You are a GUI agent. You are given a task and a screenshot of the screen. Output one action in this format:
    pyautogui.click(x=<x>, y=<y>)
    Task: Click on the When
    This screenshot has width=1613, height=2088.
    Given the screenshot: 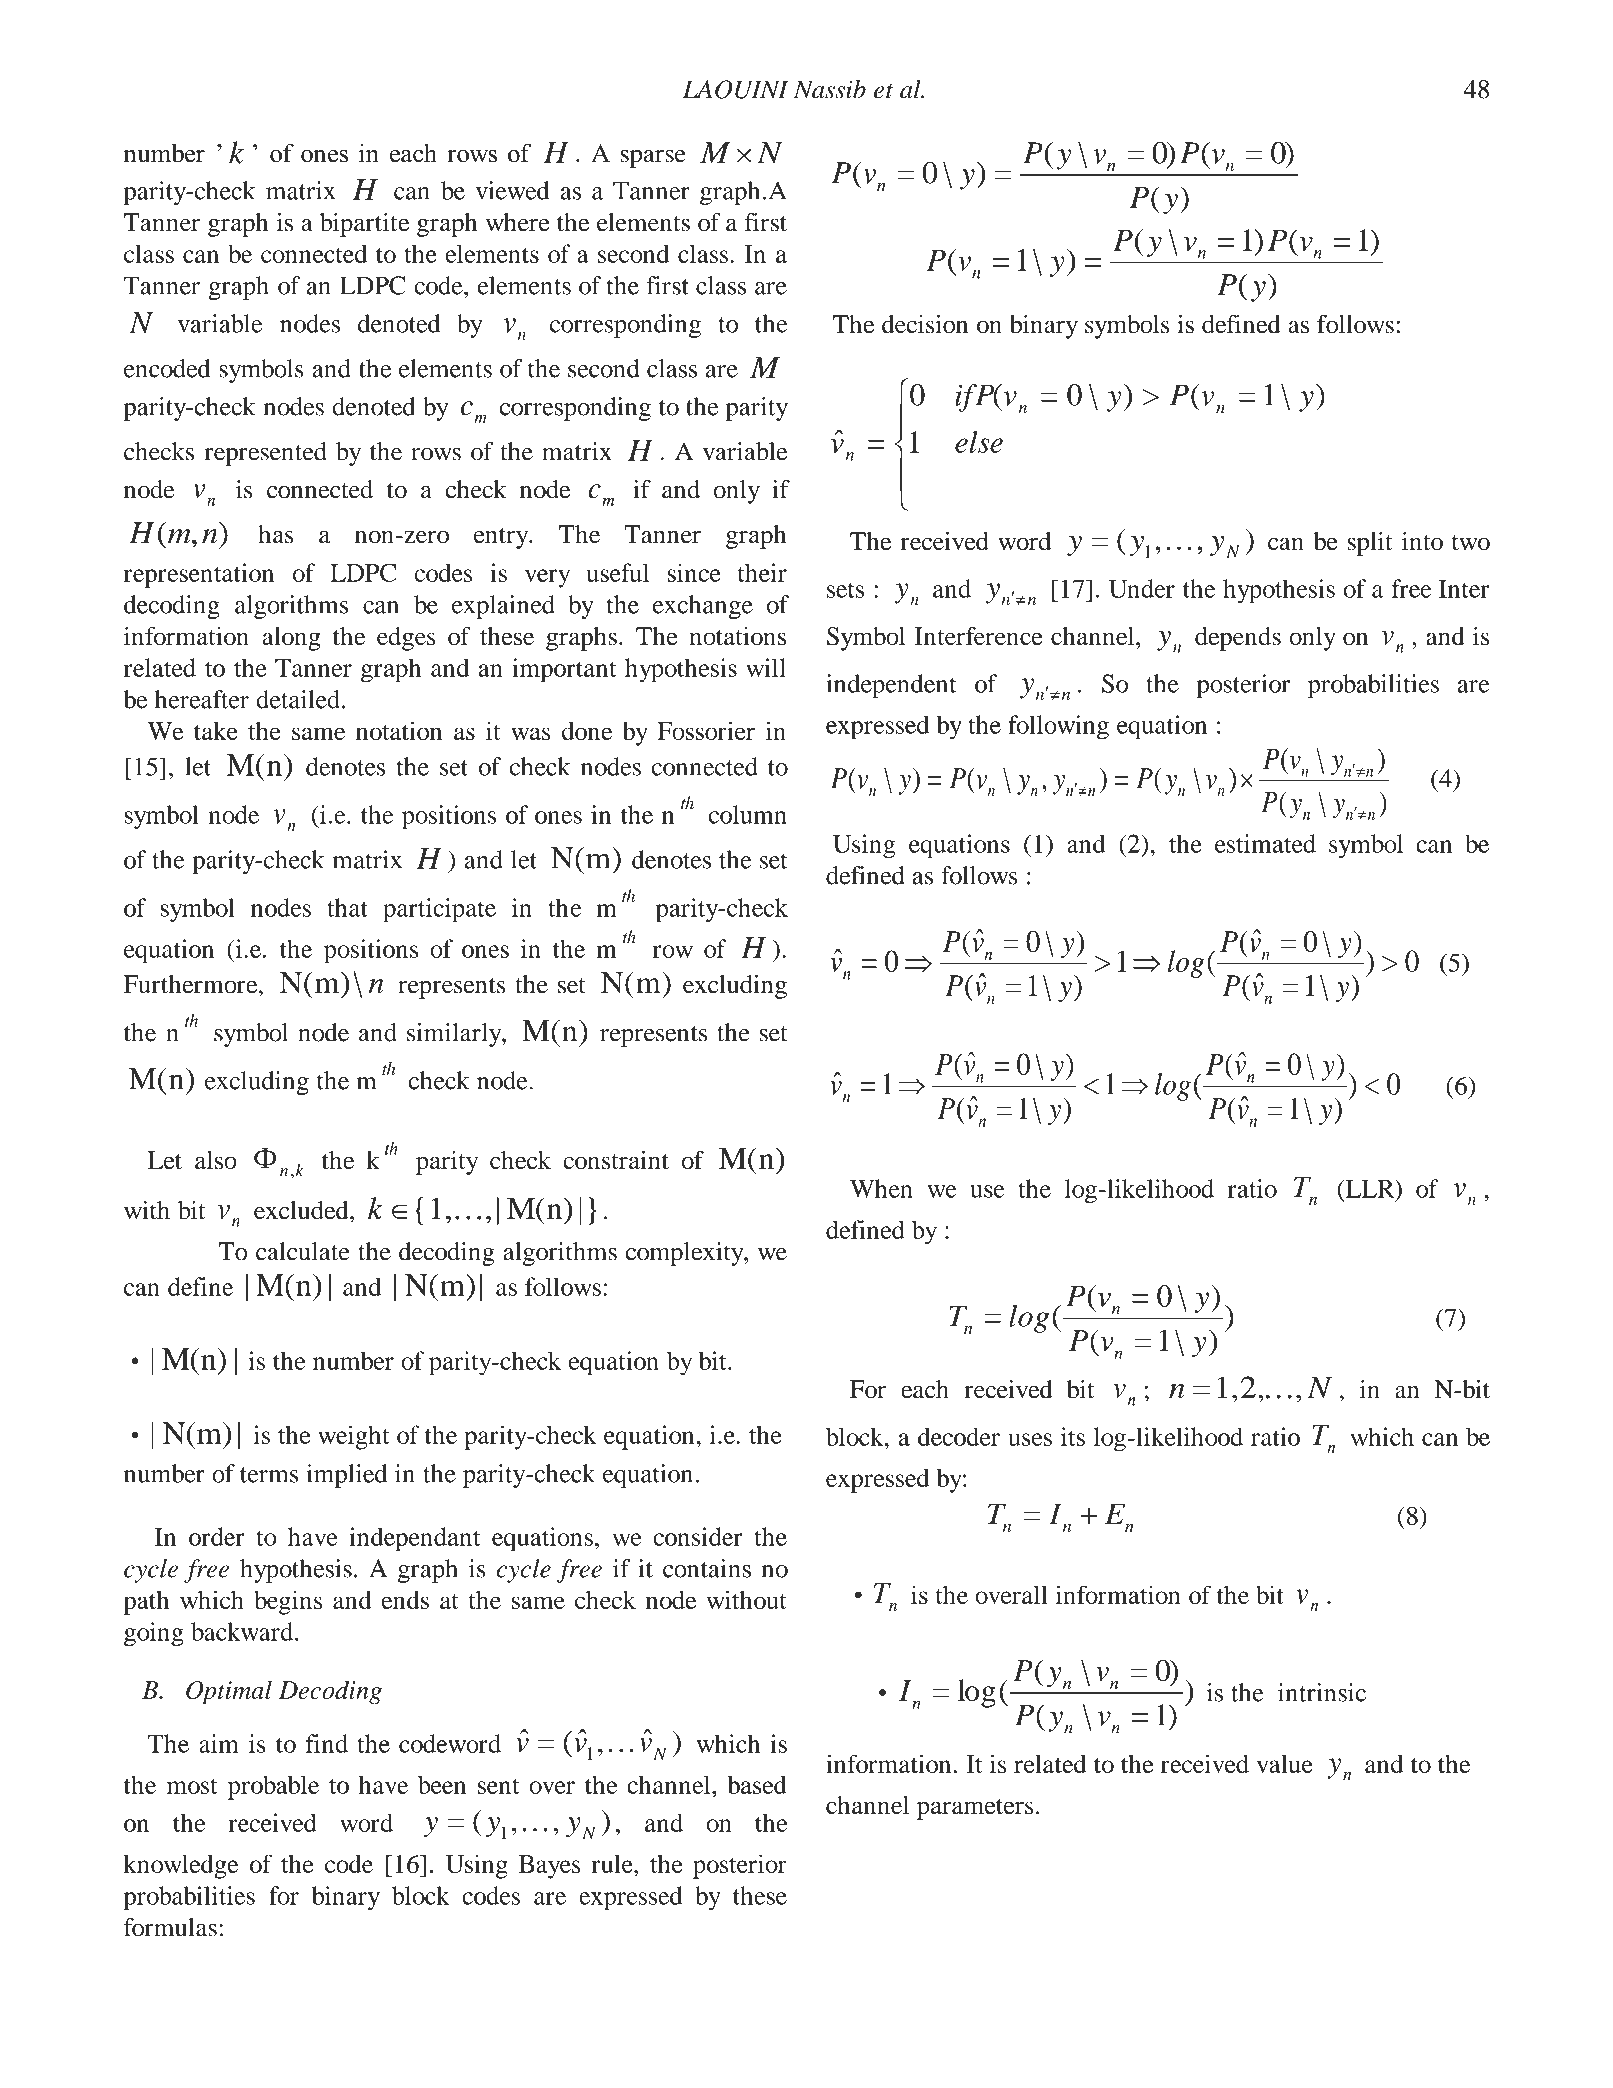 What is the action you would take?
    pyautogui.click(x=881, y=1188)
